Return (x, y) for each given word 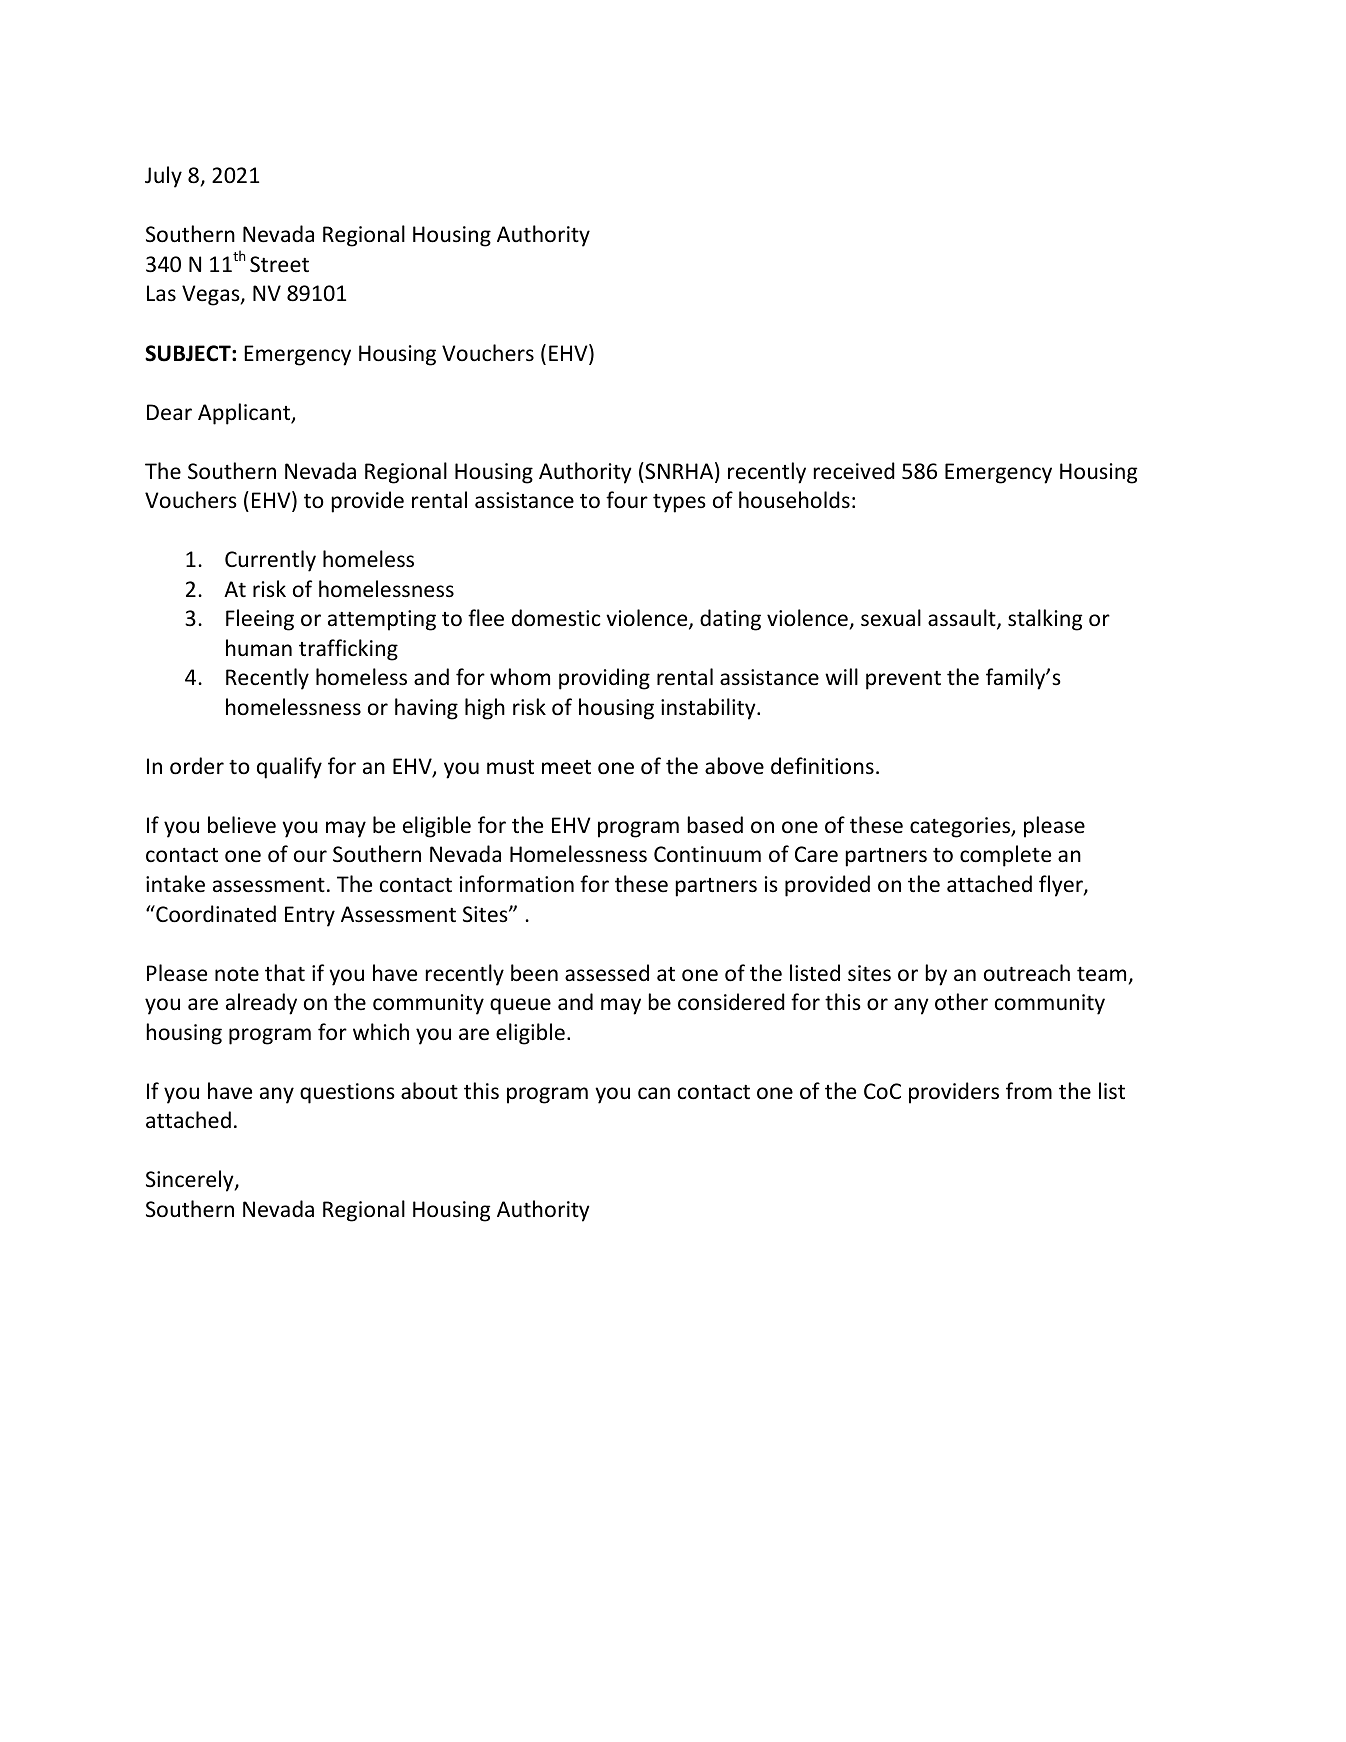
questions (347, 1093)
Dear (169, 412)
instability (709, 709)
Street (279, 264)
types (679, 503)
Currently (270, 561)
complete (1005, 856)
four (627, 500)
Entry (310, 916)
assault (963, 619)
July (163, 177)
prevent (903, 680)
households (794, 500)
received (854, 471)
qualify (289, 768)
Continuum (707, 854)
